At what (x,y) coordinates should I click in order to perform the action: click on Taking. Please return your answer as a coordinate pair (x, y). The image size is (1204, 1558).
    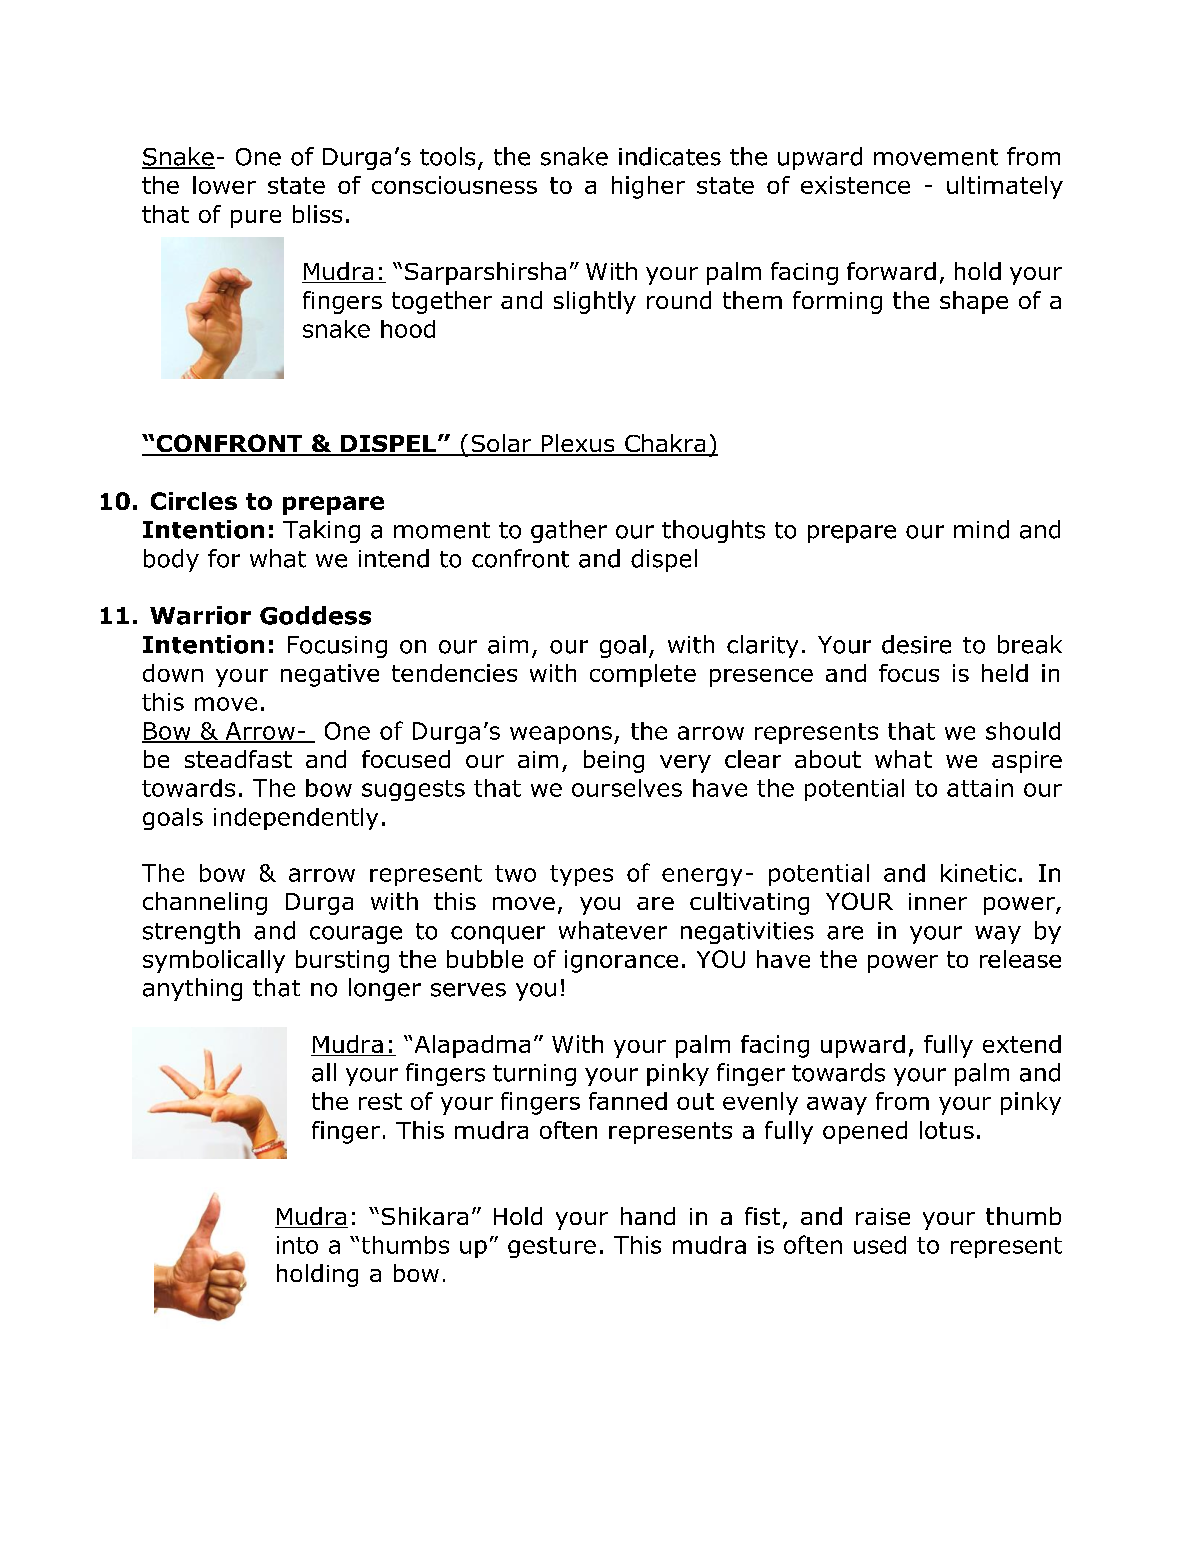
    Looking at the image, I should click on (321, 531).
